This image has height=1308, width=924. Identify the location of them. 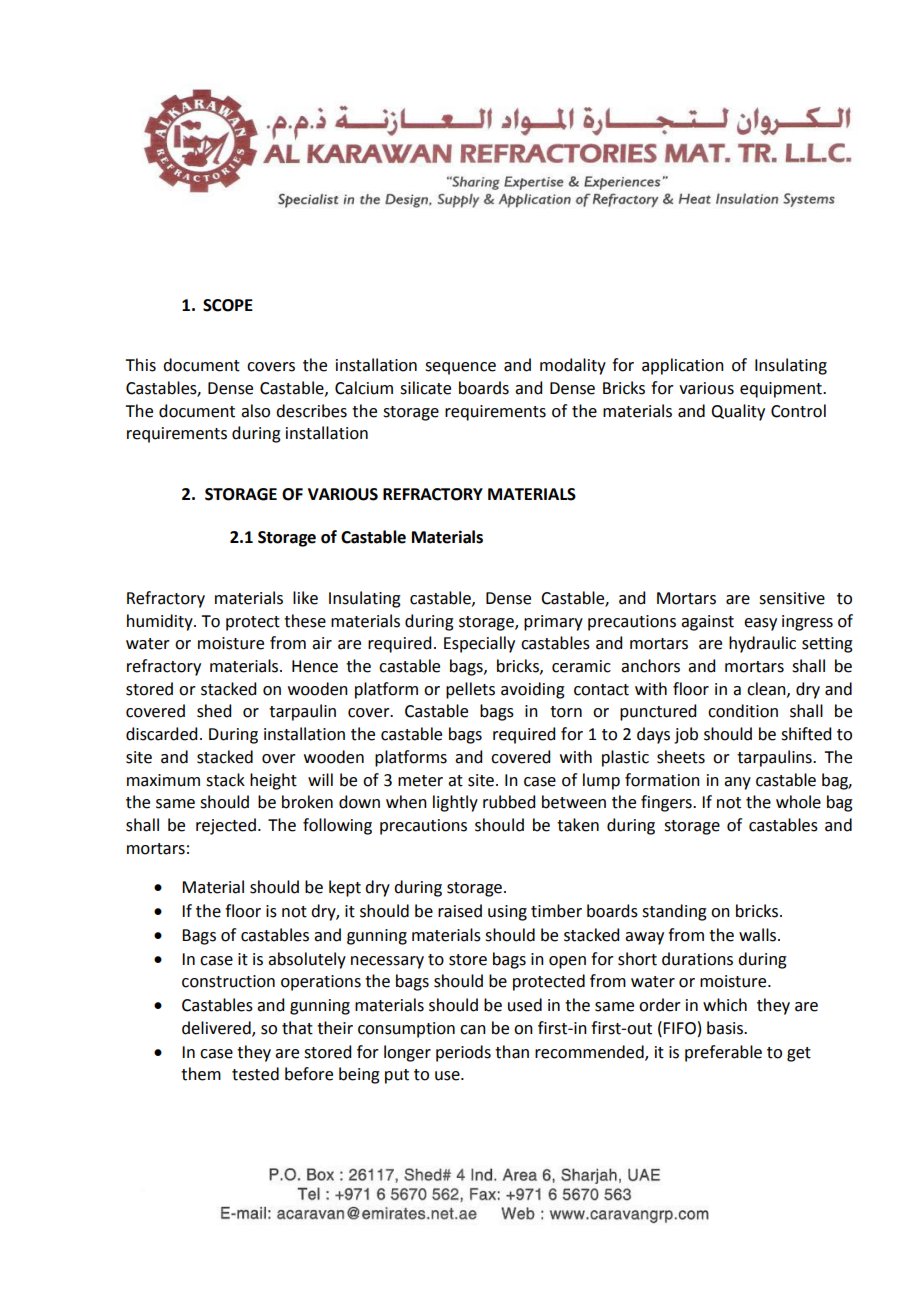
(201, 1074).
